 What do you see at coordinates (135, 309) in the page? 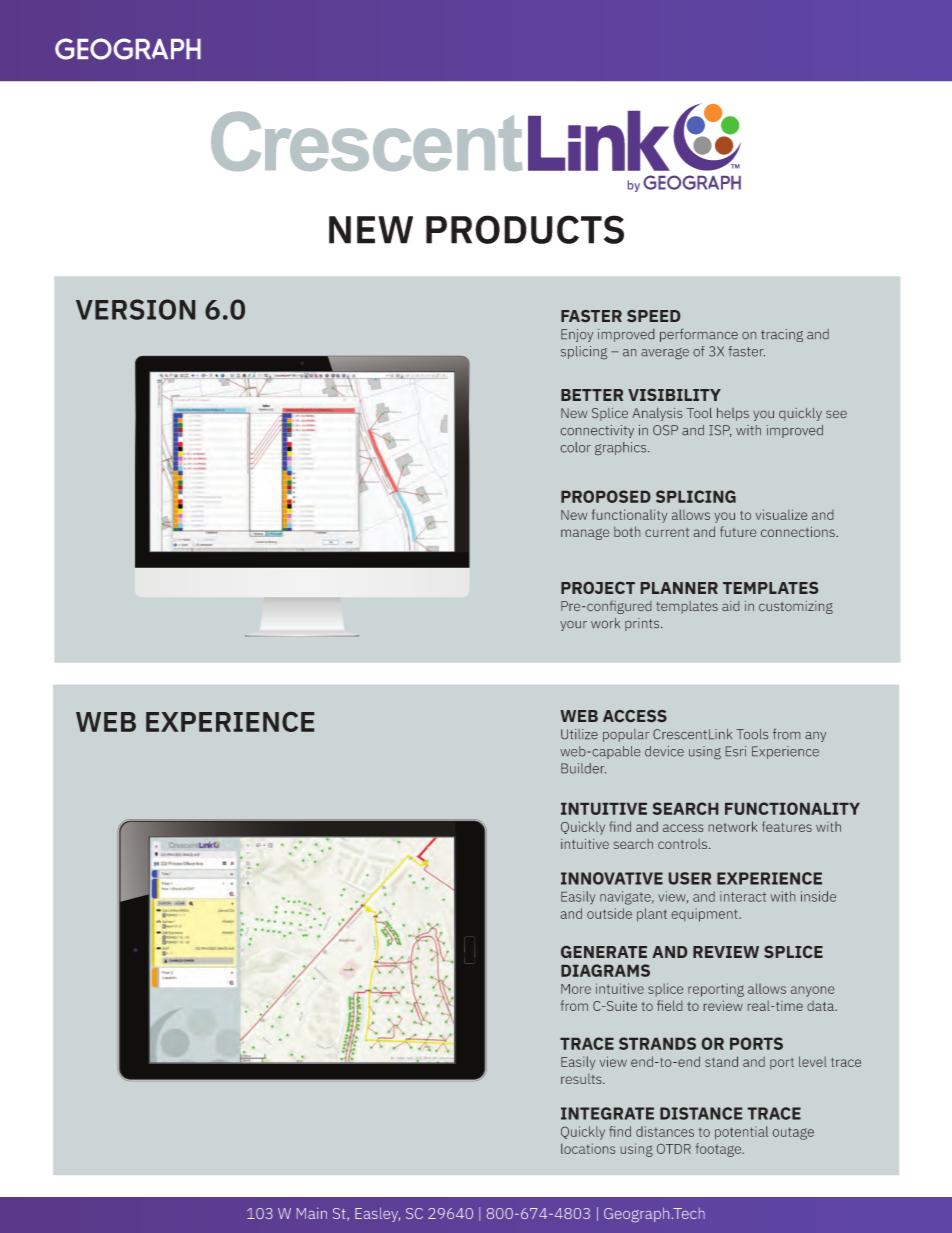
I see `VERSION` at bounding box center [135, 309].
